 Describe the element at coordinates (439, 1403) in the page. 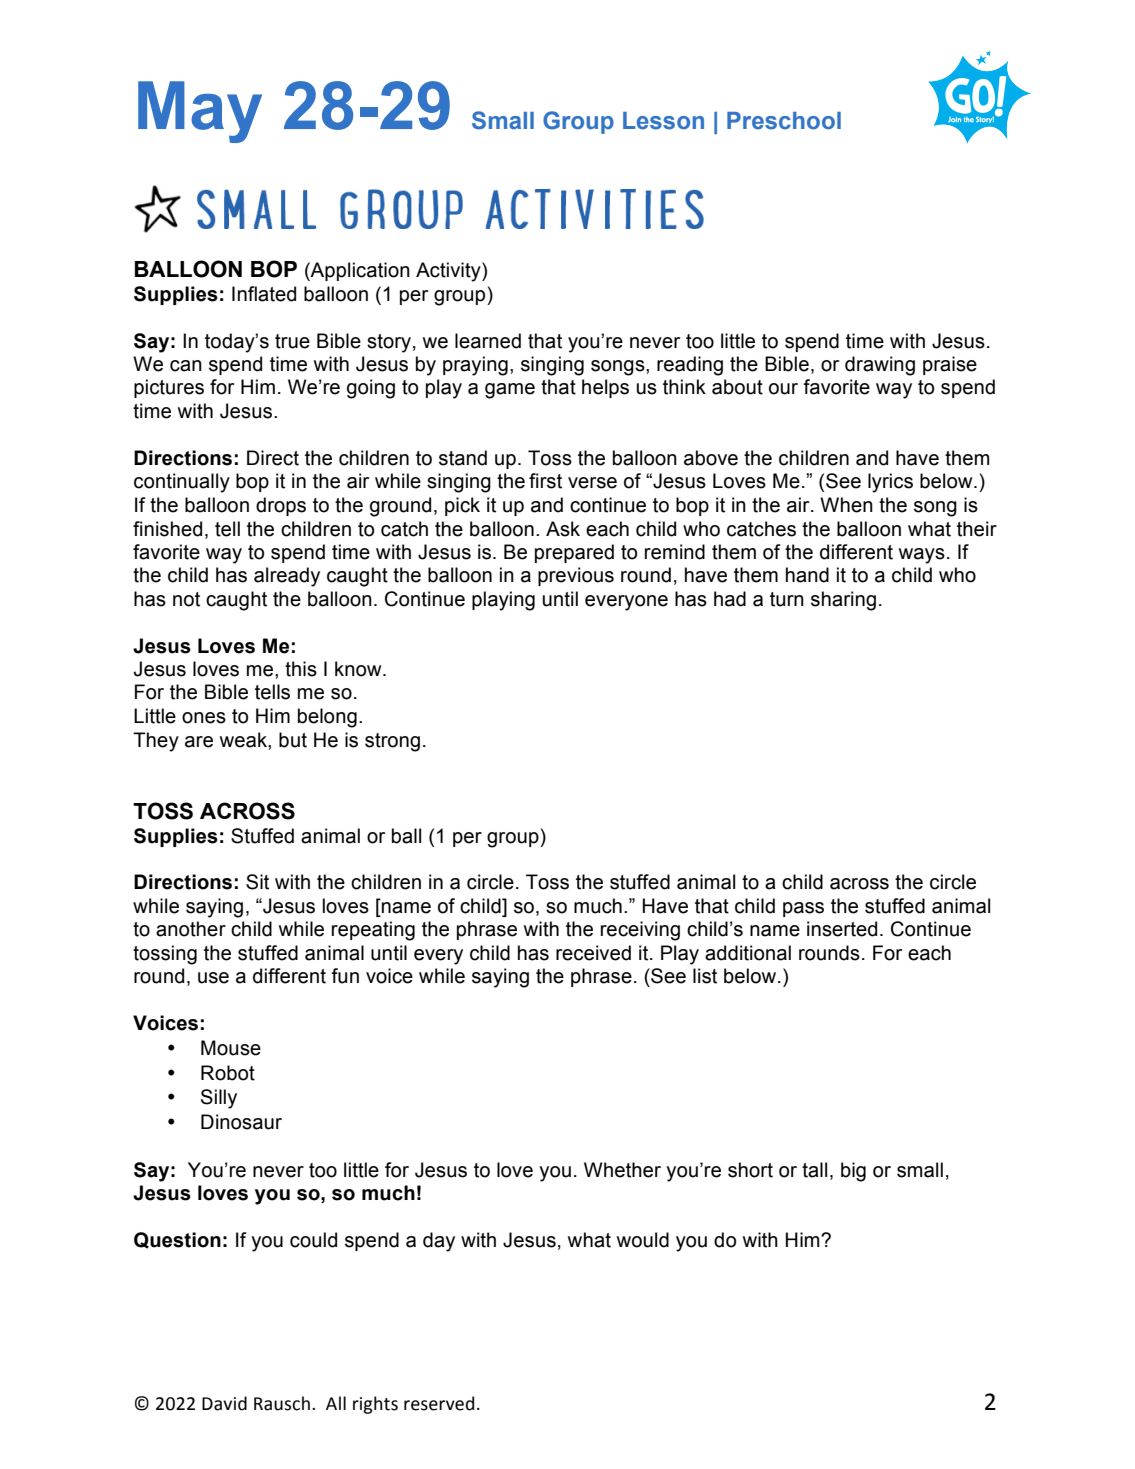

I see `reserved` at that location.
